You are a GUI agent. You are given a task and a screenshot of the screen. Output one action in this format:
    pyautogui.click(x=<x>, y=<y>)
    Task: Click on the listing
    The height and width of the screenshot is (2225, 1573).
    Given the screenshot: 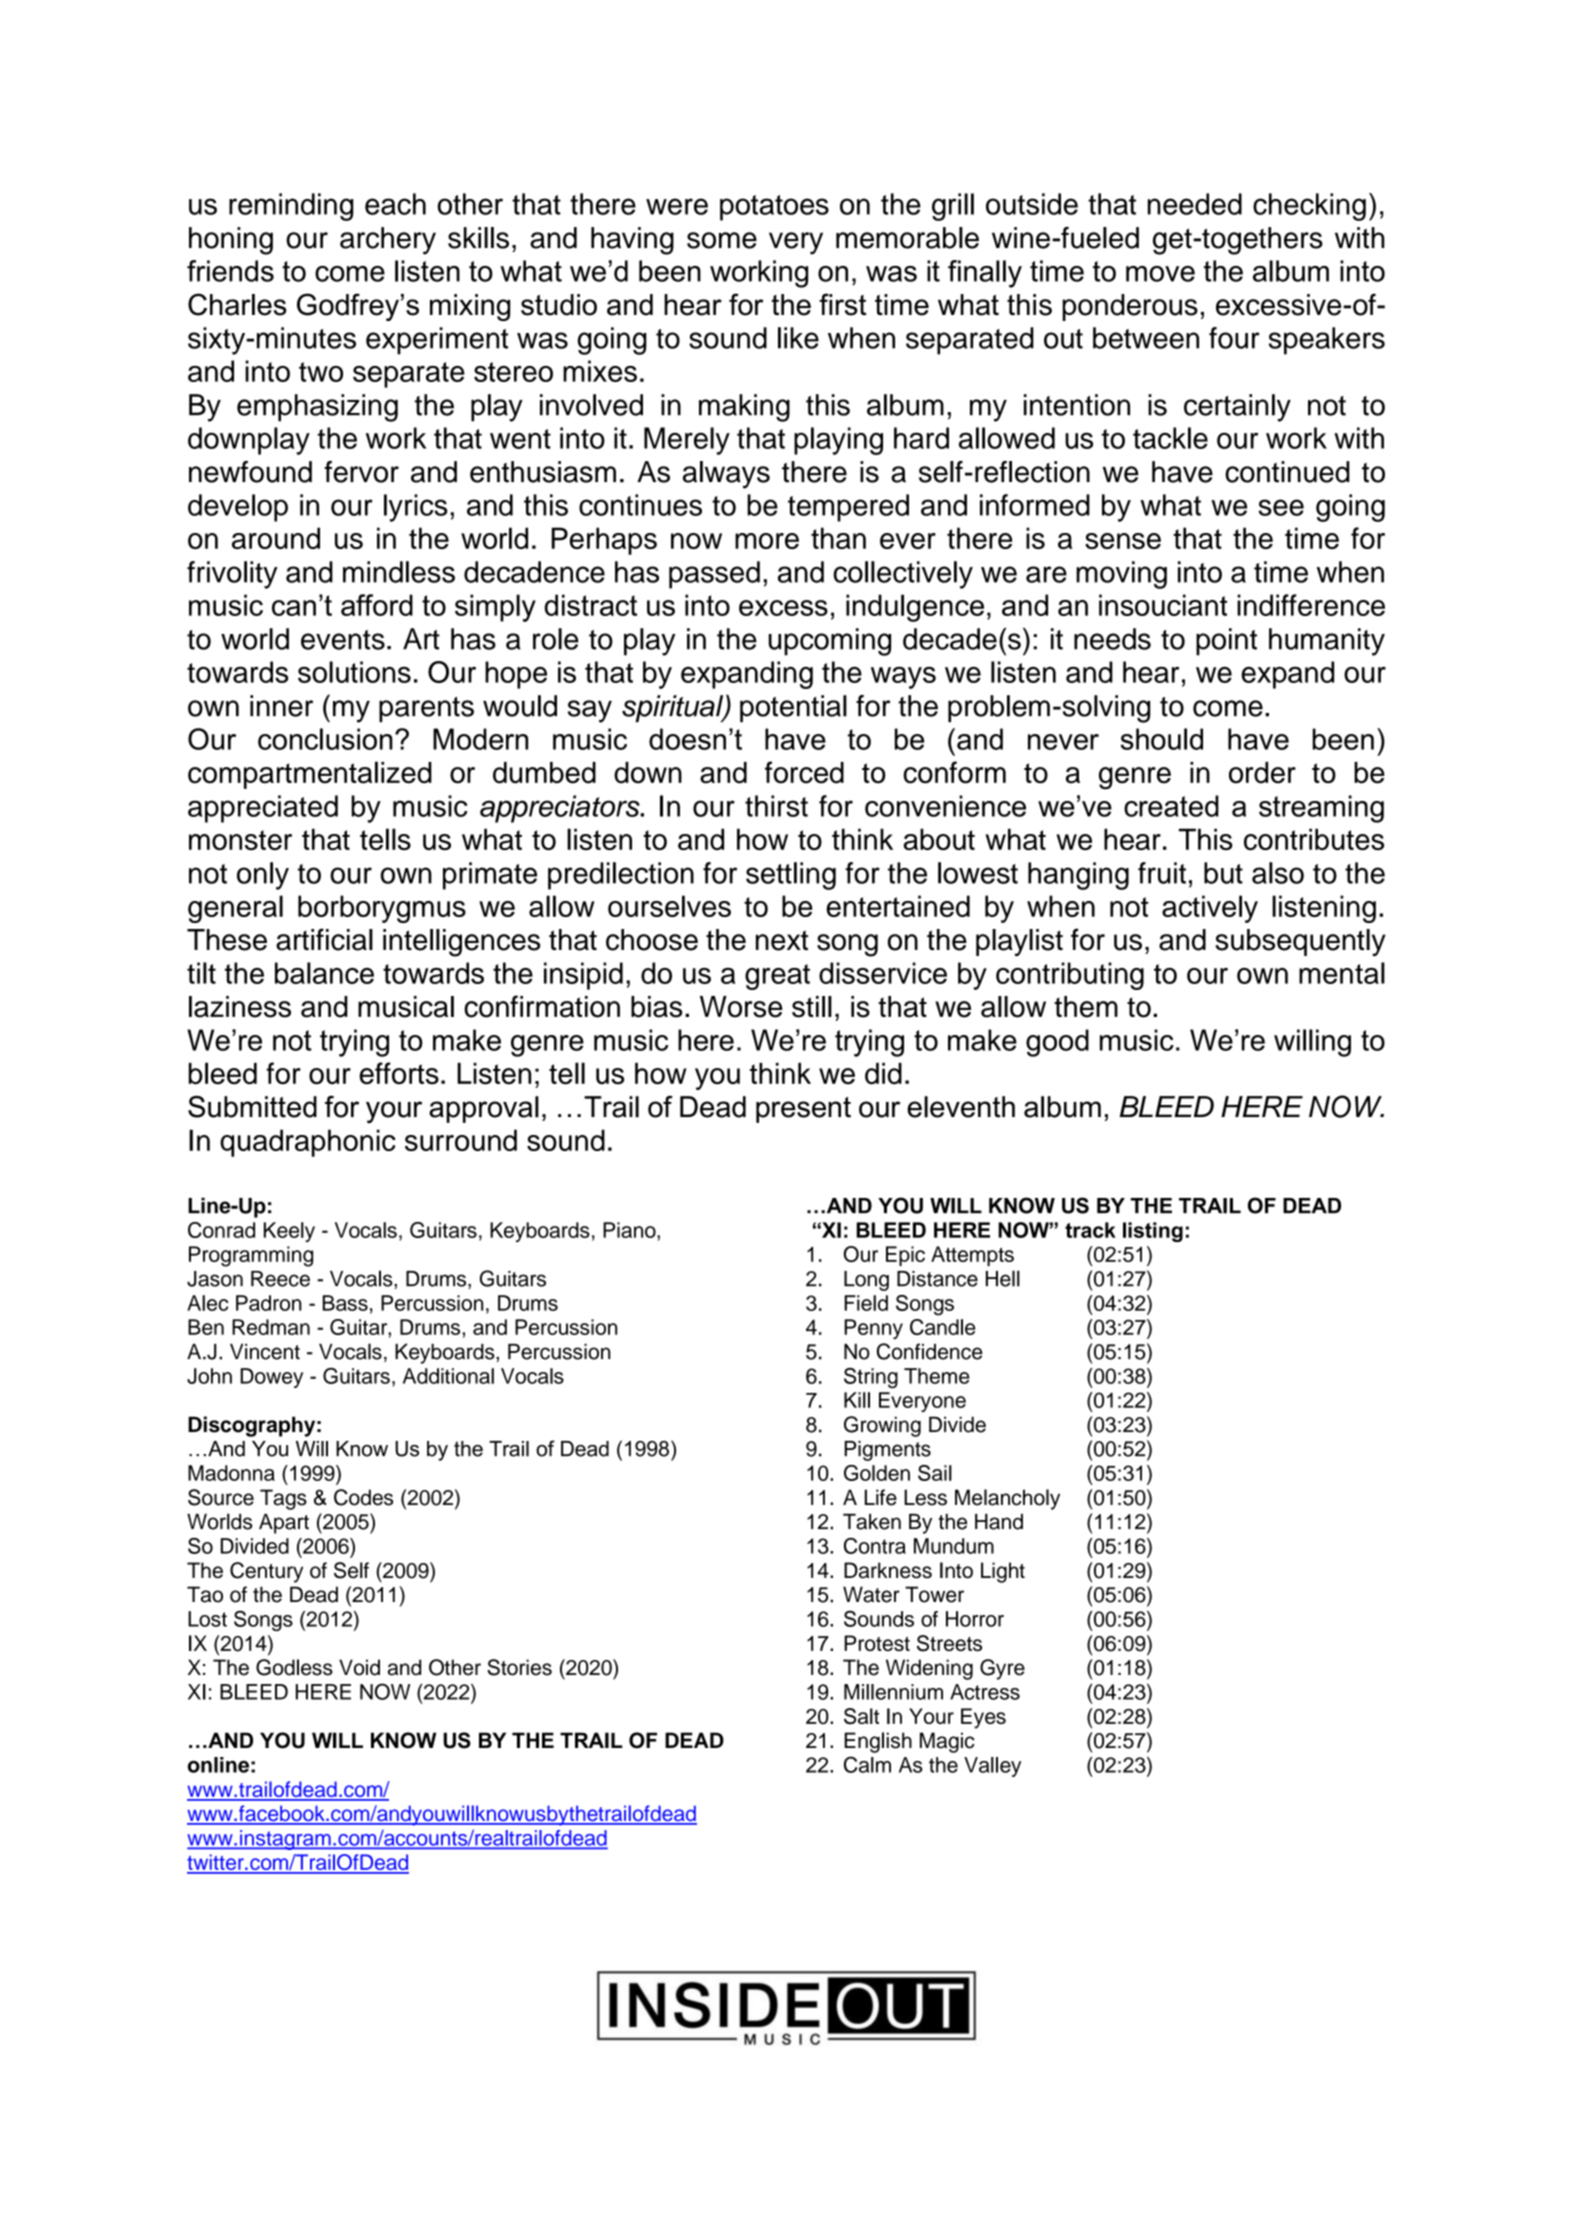 What is the action you would take?
    pyautogui.click(x=1153, y=1232)
